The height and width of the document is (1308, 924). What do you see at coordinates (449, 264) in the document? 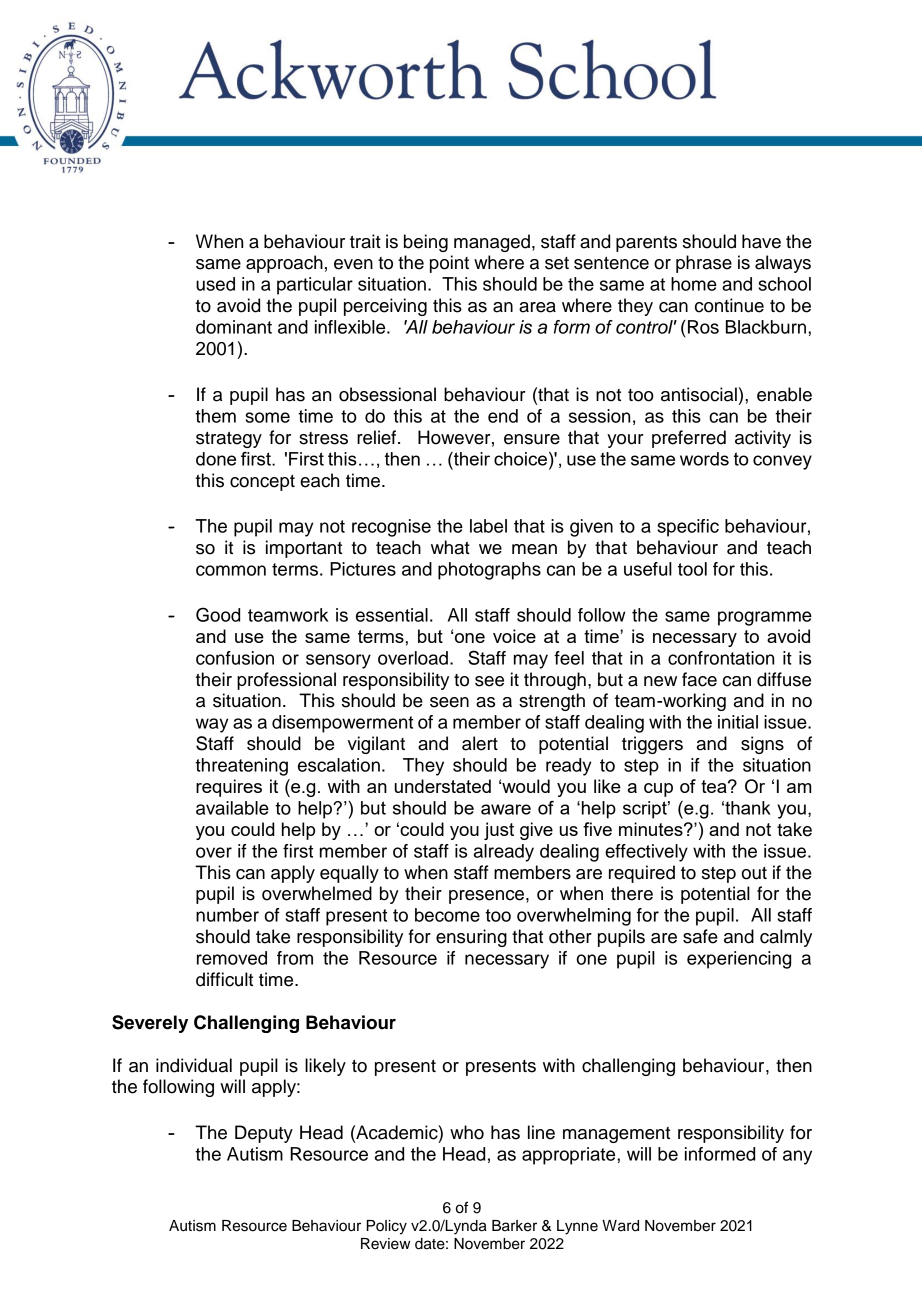
I see `point` at bounding box center [449, 264].
